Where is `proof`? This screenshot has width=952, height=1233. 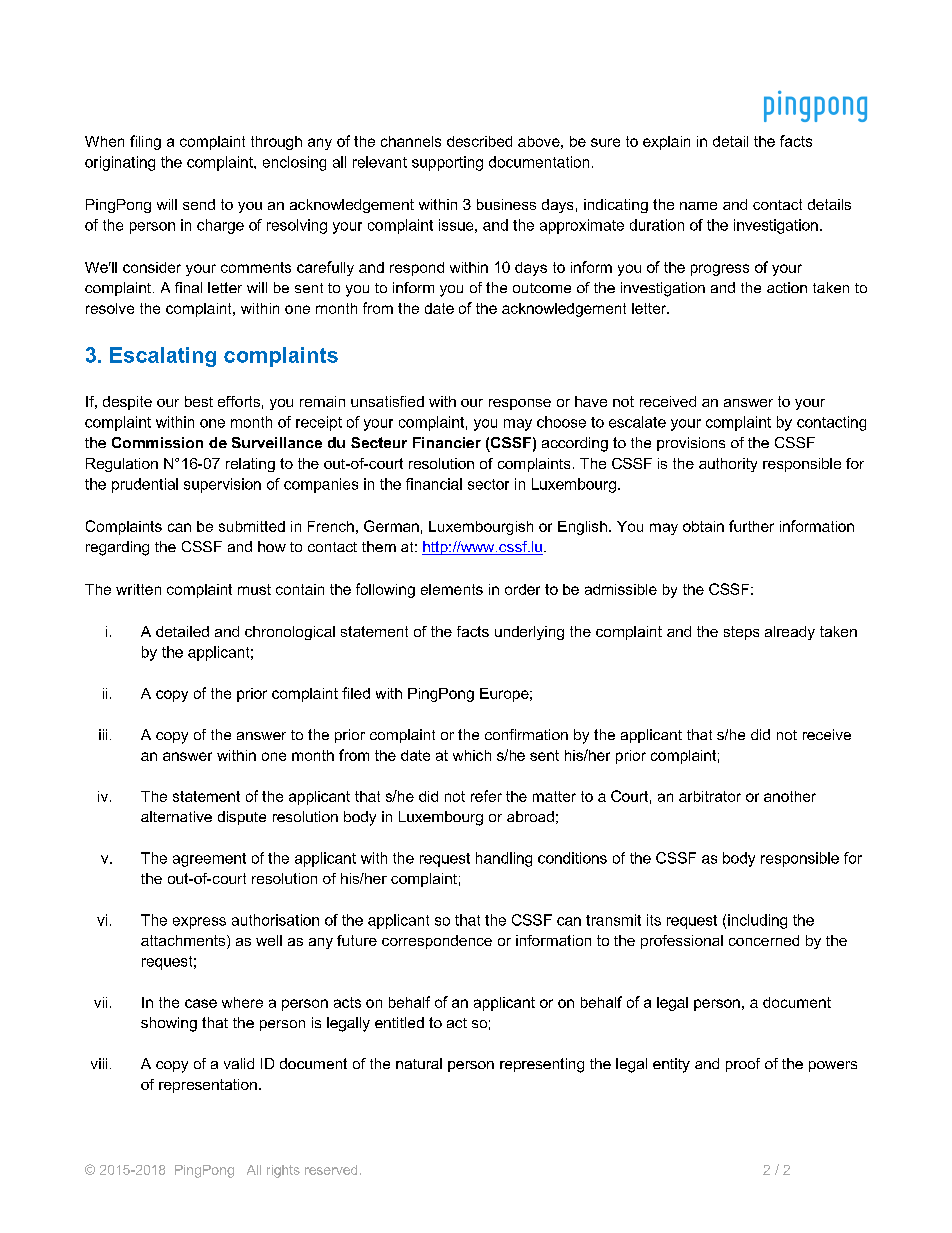
proof is located at coordinates (743, 1065).
